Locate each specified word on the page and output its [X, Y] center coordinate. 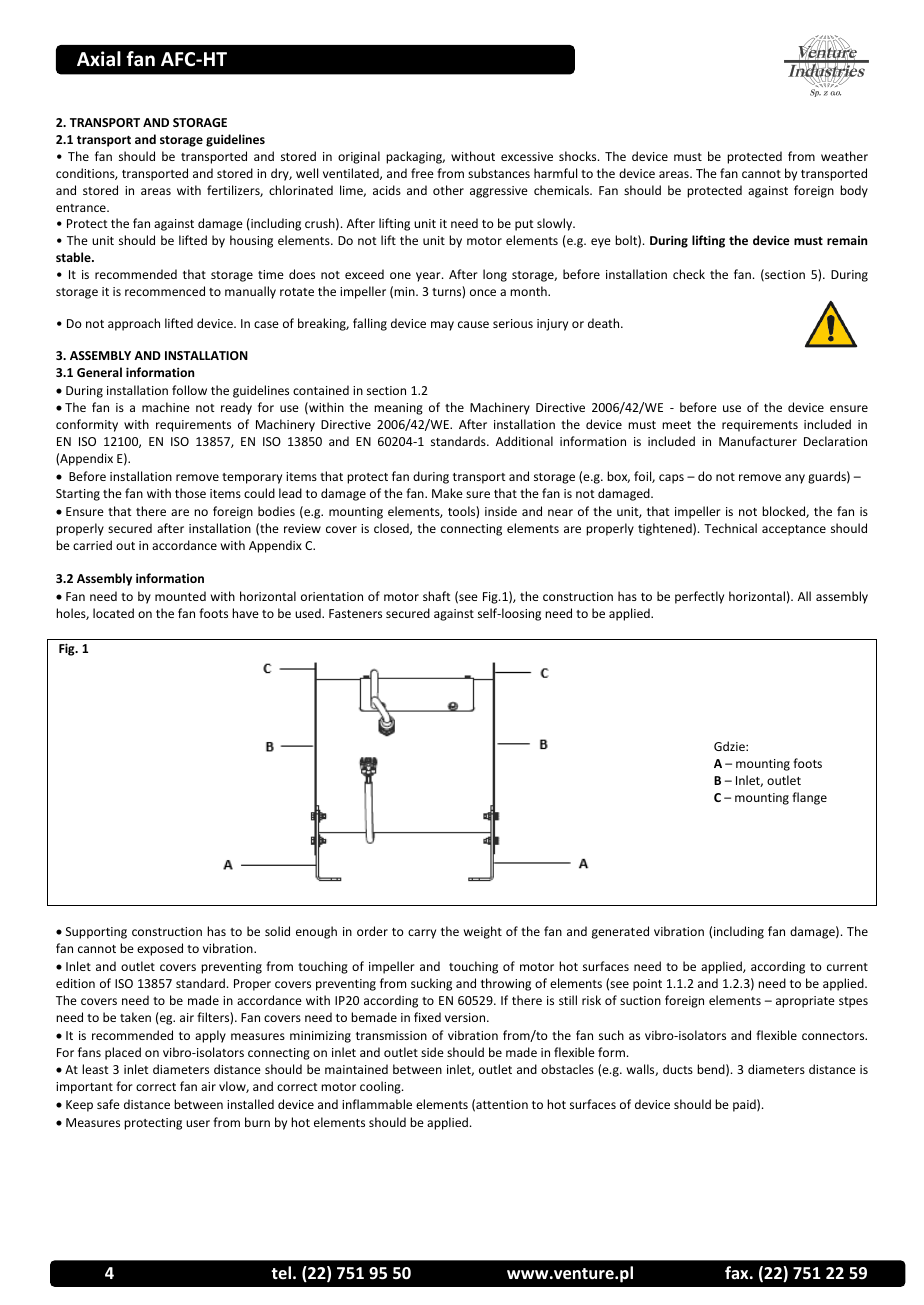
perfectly [699, 597]
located [113, 613]
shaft [437, 596]
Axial [99, 59]
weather [844, 156]
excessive [527, 156]
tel [281, 1272]
